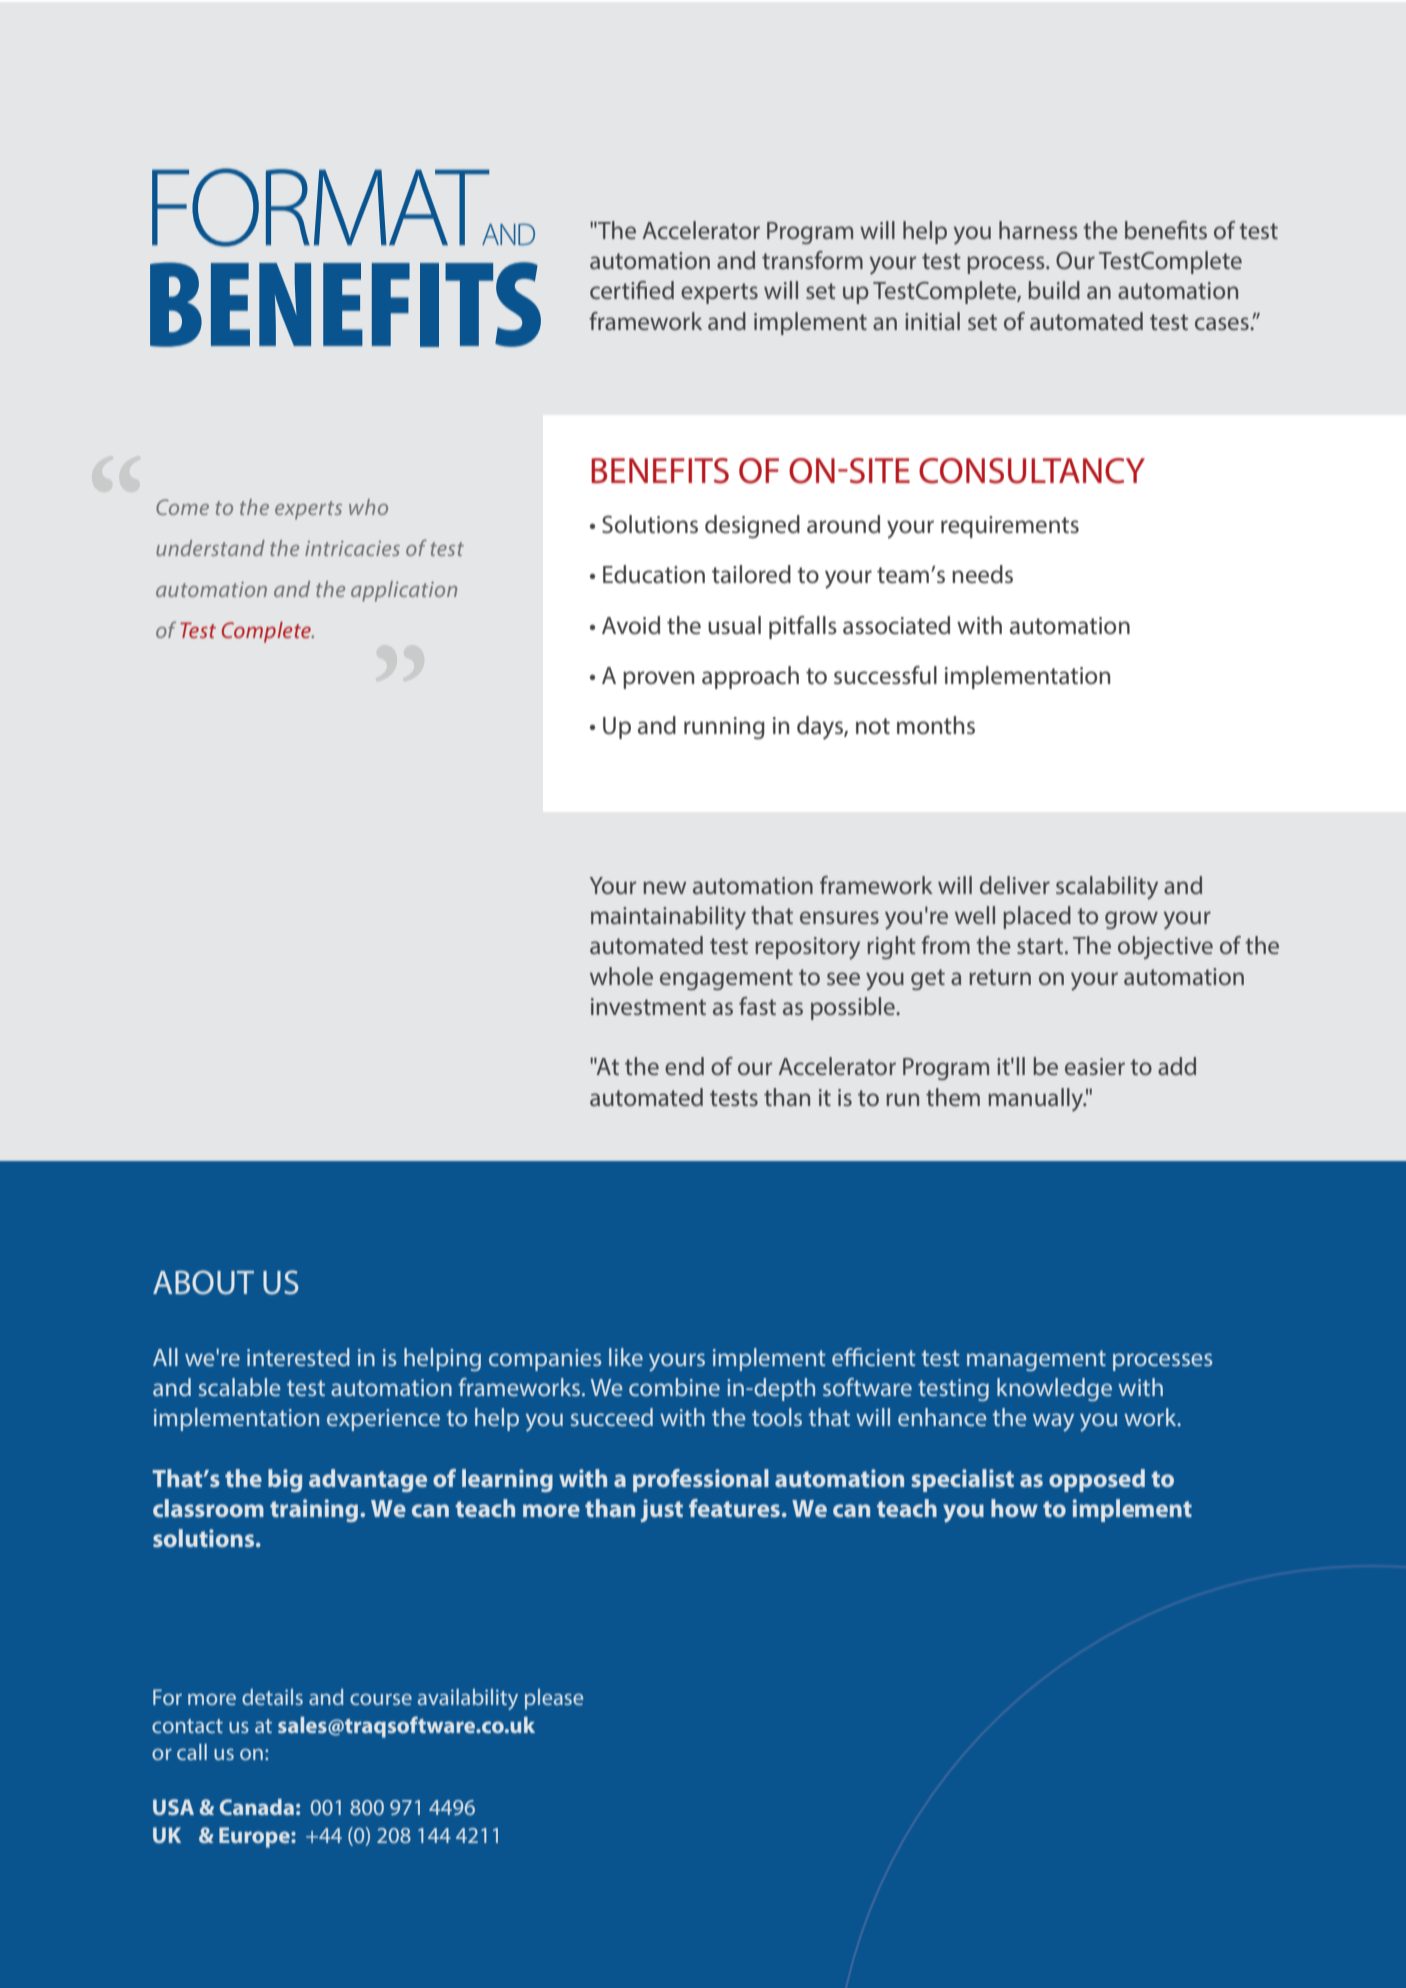  I want to click on running, so click(724, 728).
